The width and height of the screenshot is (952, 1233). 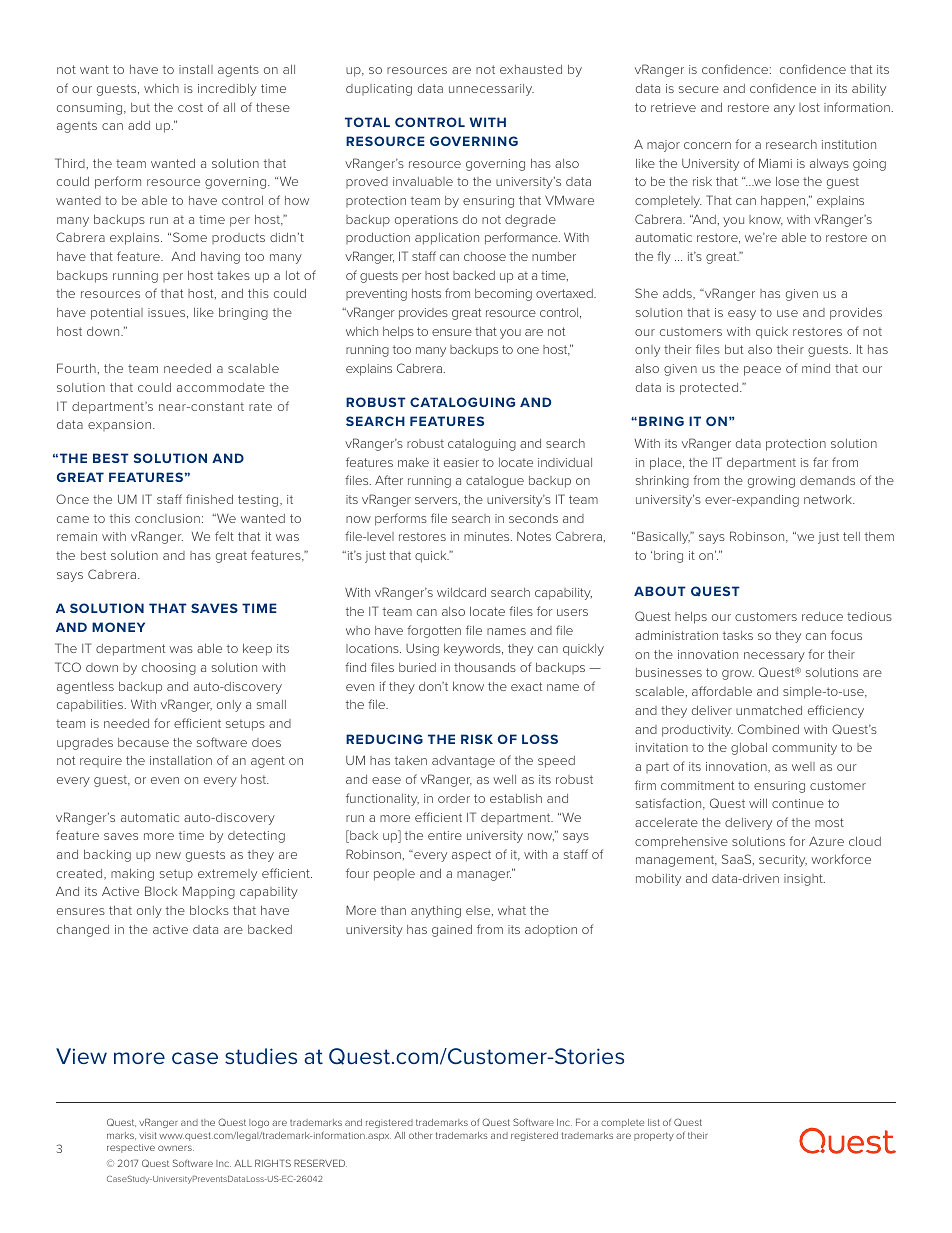 I want to click on lost, so click(x=809, y=107).
